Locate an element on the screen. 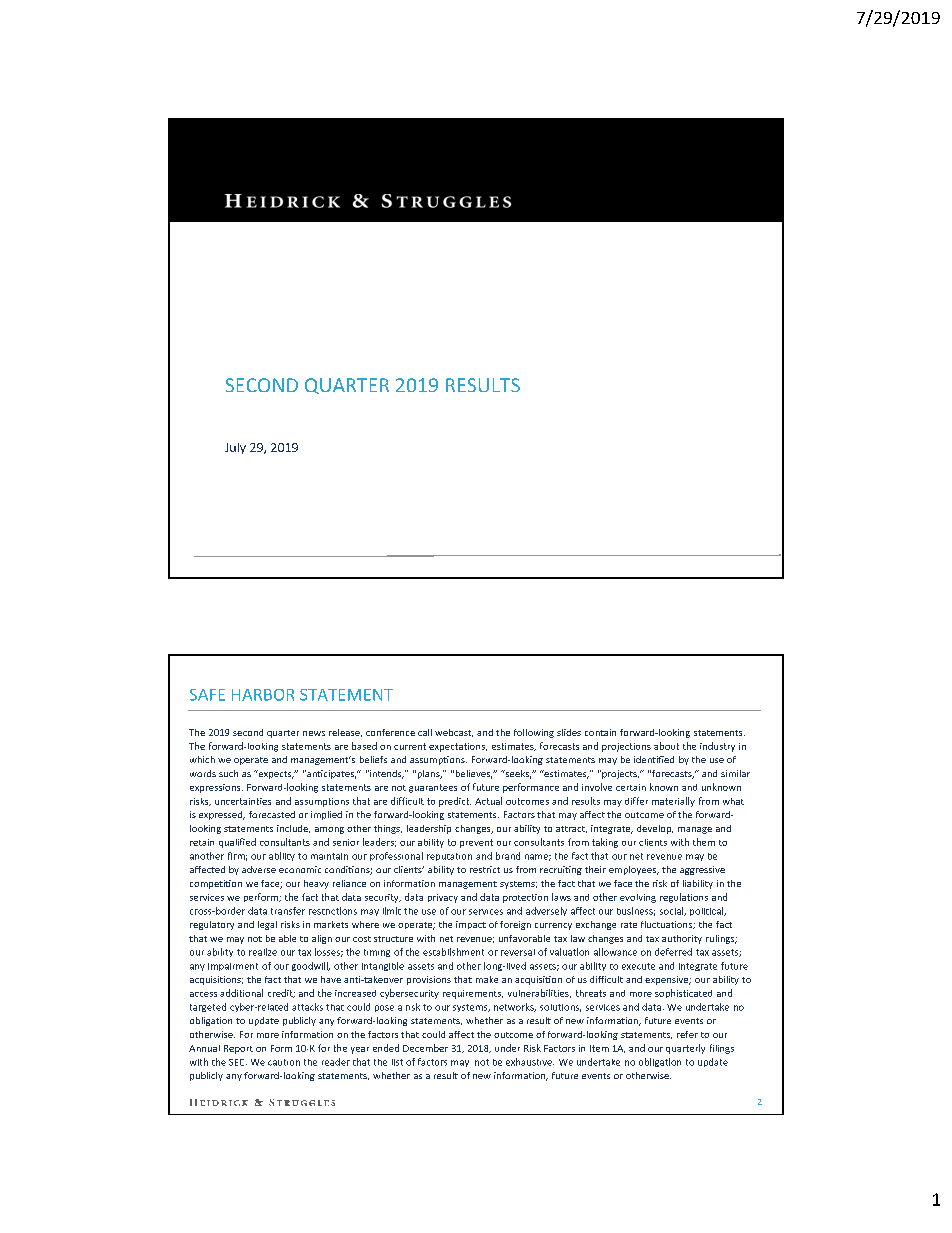 This screenshot has width=952, height=1233. contain is located at coordinates (600, 732).
